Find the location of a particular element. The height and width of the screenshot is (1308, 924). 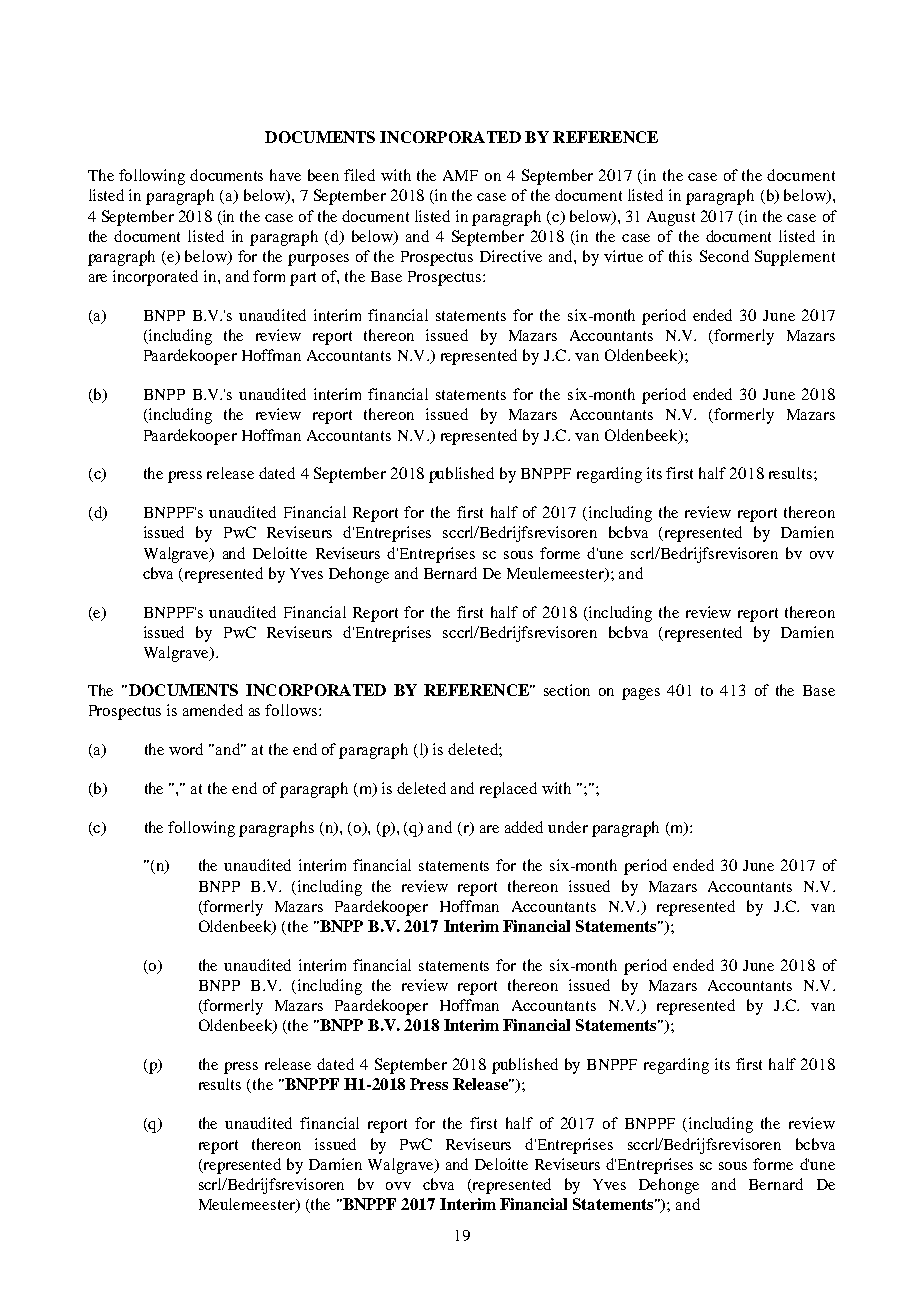

AMF is located at coordinates (460, 175).
